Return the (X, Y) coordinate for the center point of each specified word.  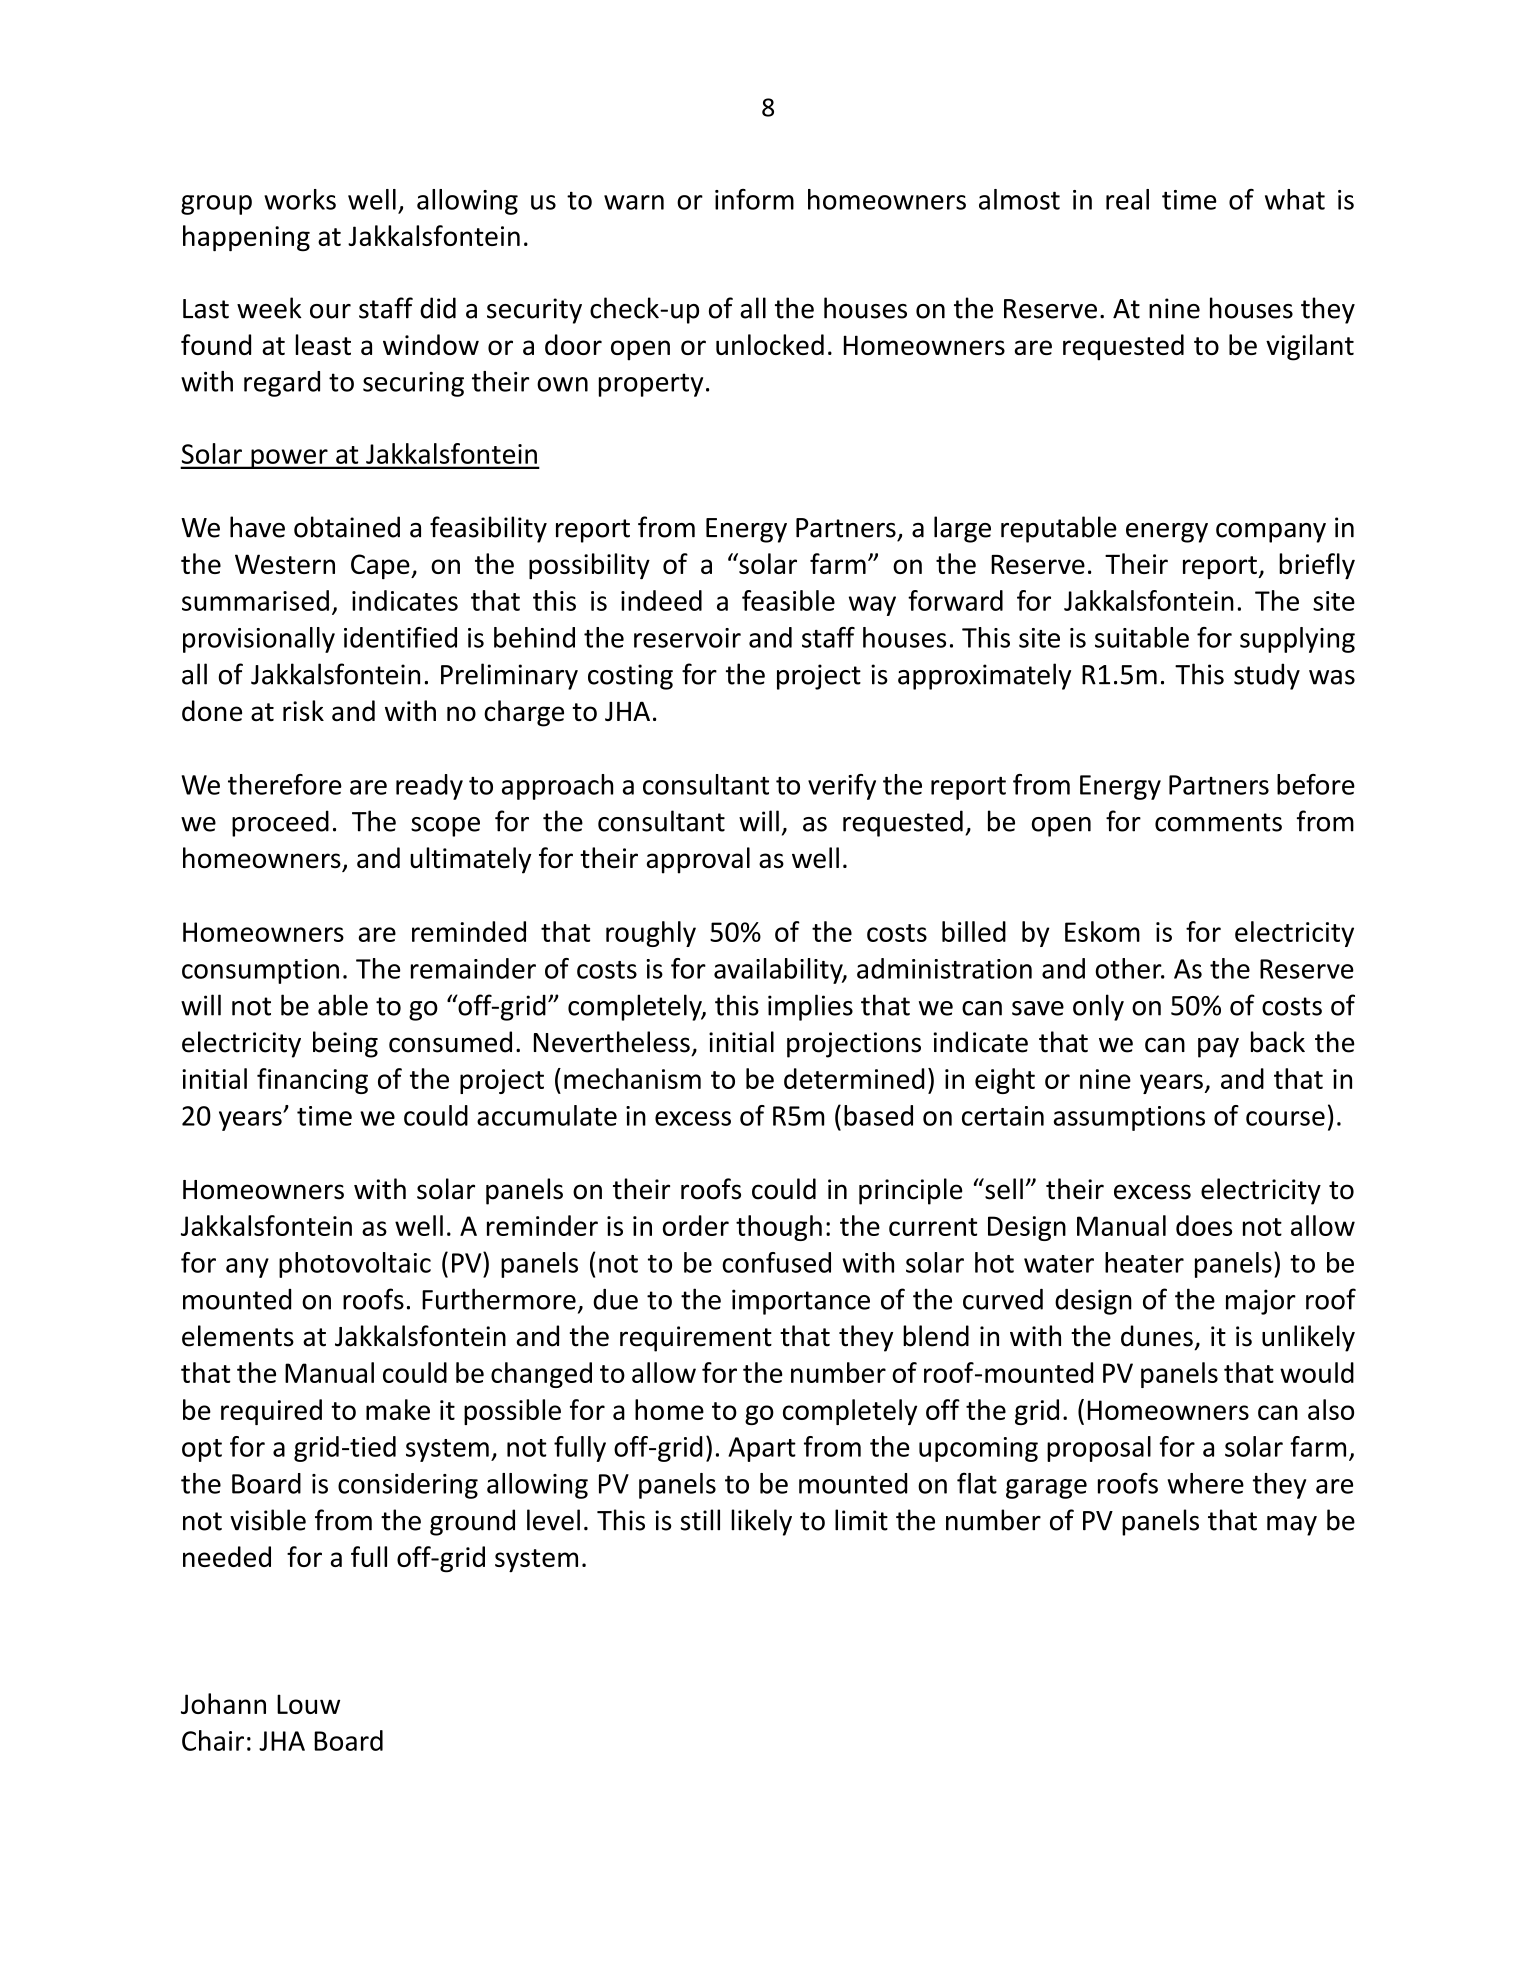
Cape (381, 567)
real (1127, 199)
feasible (788, 600)
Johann (223, 1703)
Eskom (1102, 931)
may (1292, 1526)
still (700, 1520)
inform (754, 199)
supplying (1297, 640)
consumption (260, 971)
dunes (1157, 1336)
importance (801, 1302)
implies (810, 1007)
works (300, 199)
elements (238, 1336)
